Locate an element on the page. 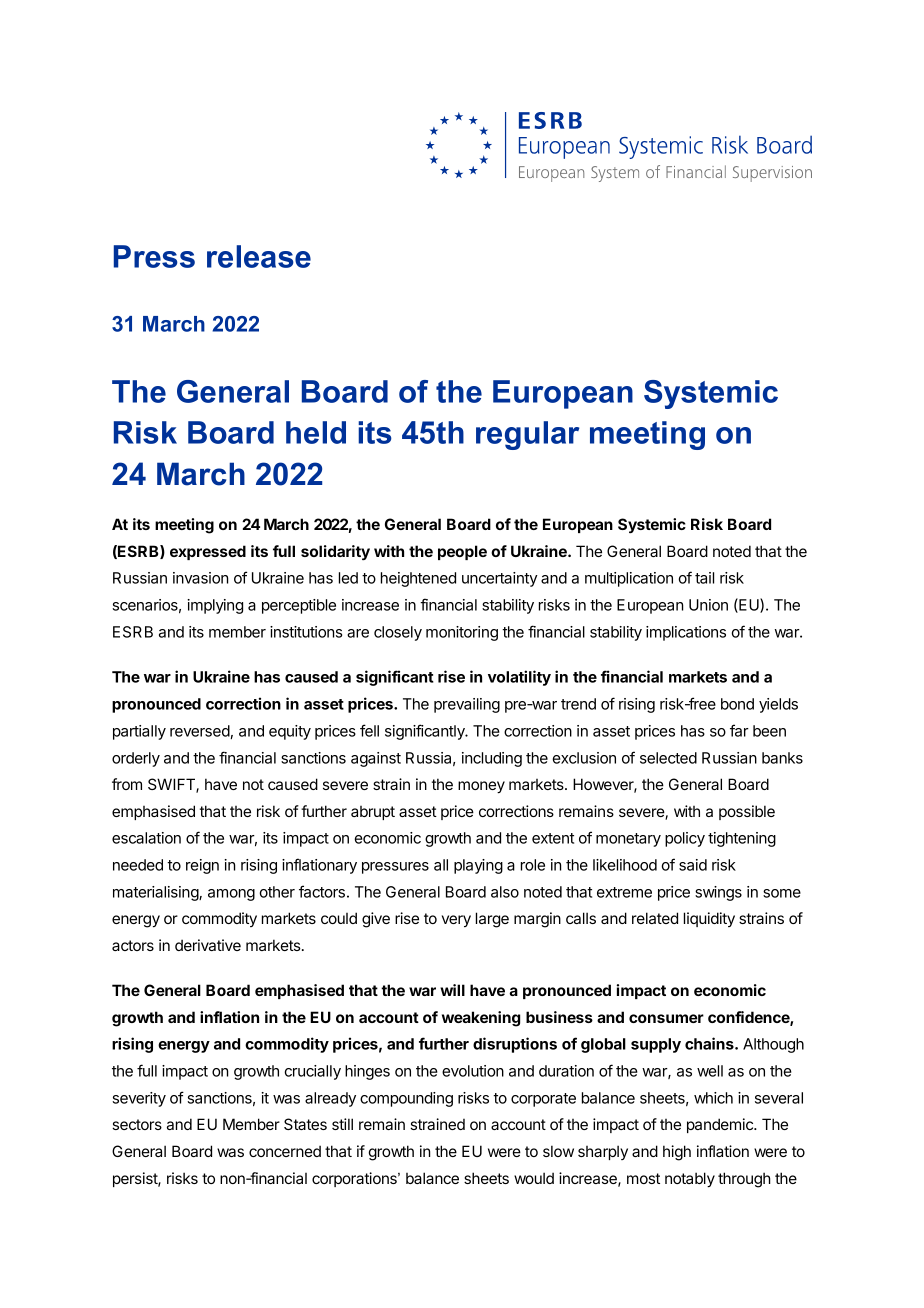  regular is located at coordinates (527, 435).
